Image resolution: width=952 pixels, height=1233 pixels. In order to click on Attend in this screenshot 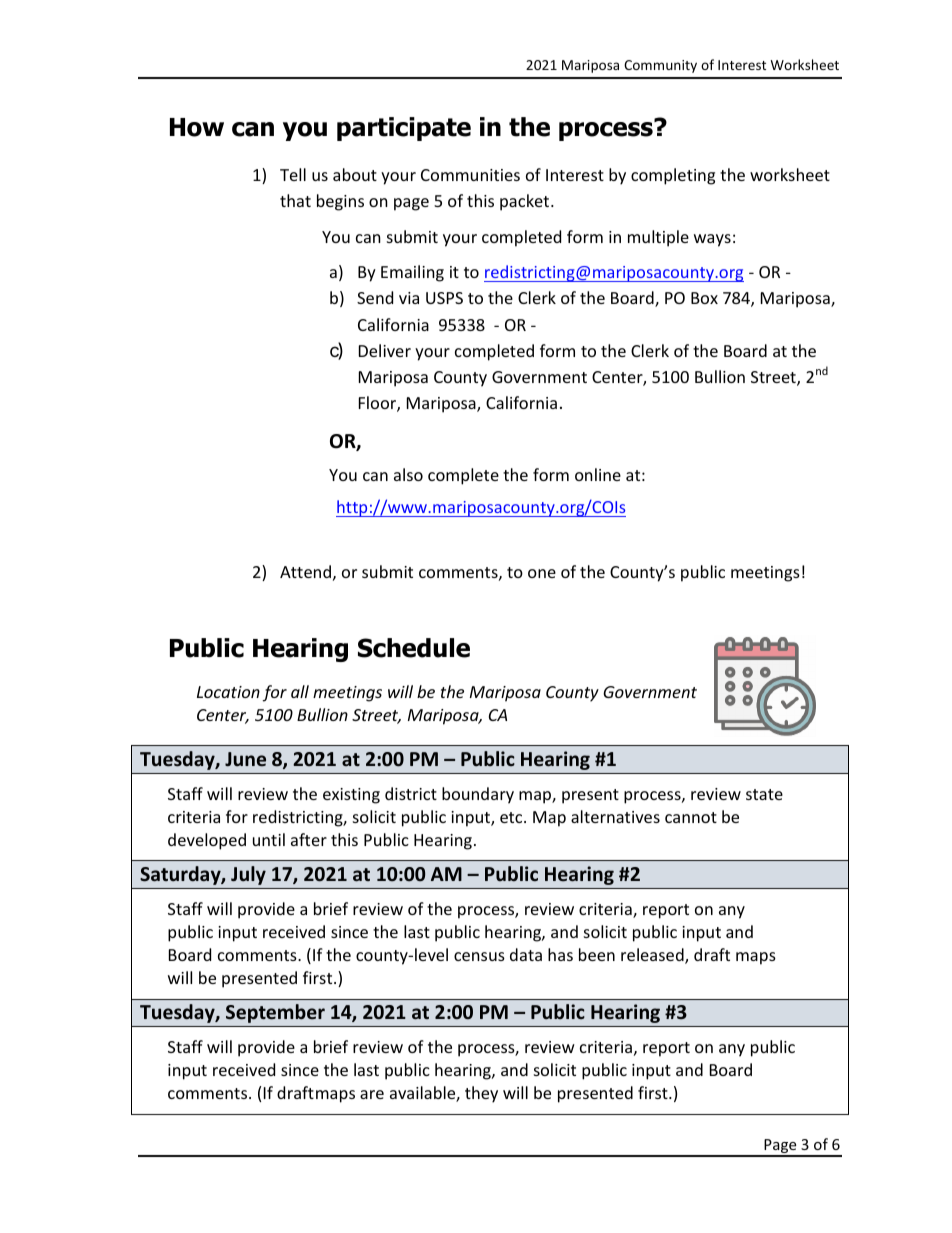, I will do `click(305, 571)`.
